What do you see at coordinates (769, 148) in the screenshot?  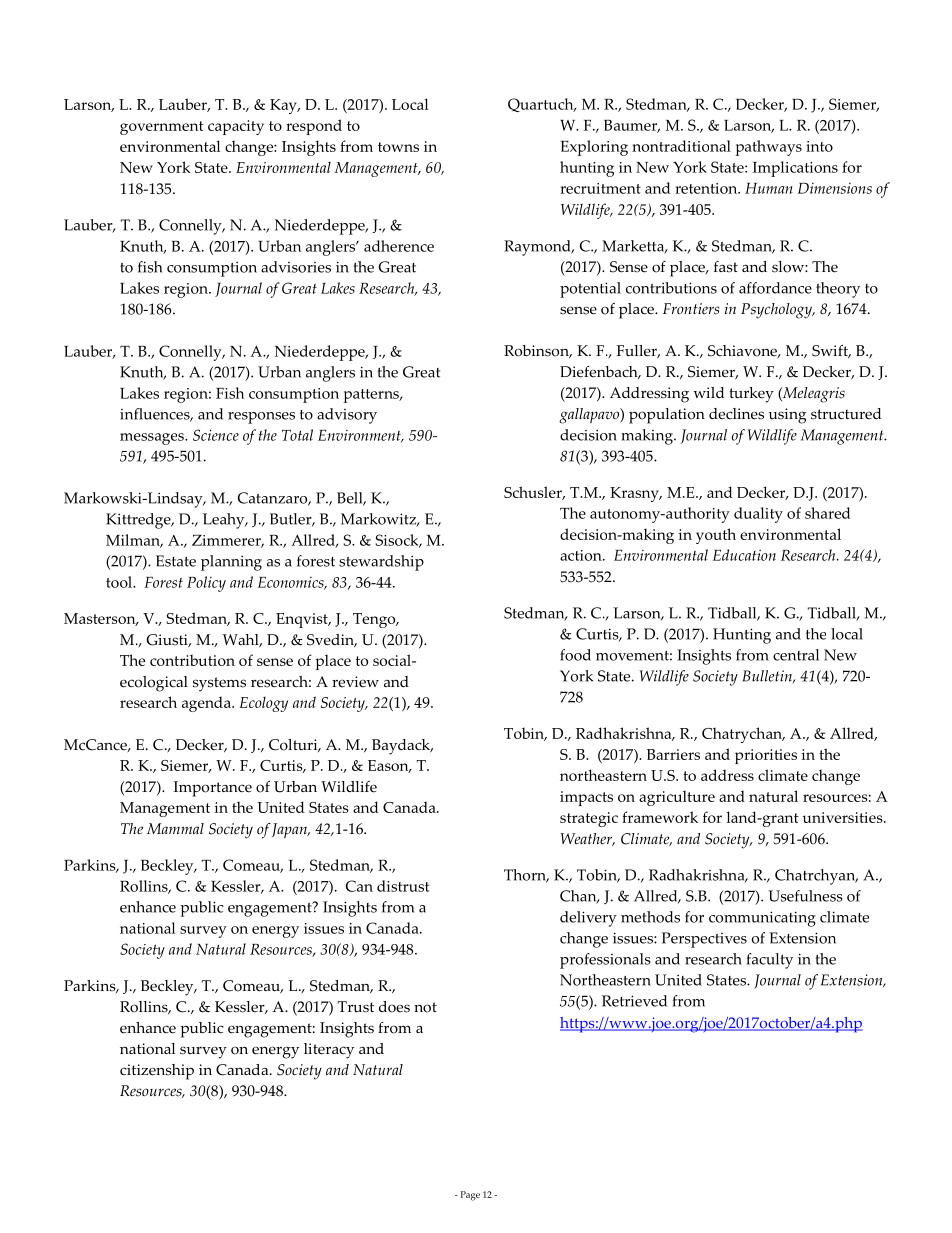 I see `pathways` at bounding box center [769, 148].
